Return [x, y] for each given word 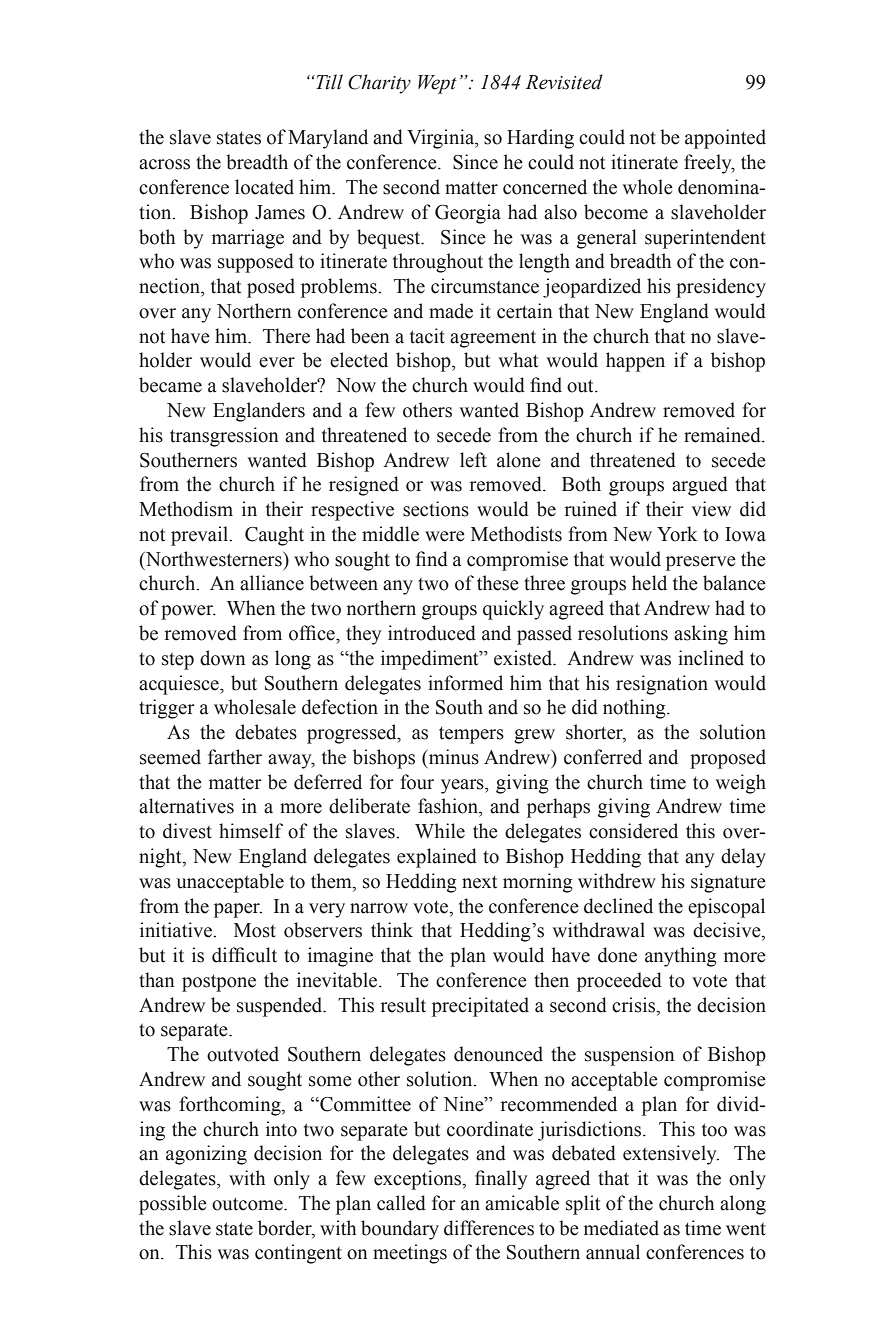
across [164, 164]
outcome [248, 1204]
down [223, 658]
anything [681, 957]
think [392, 930]
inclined [711, 658]
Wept [437, 84]
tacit [427, 336]
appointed [725, 139]
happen [635, 362]
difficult [244, 955]
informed [465, 683]
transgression [224, 437]
